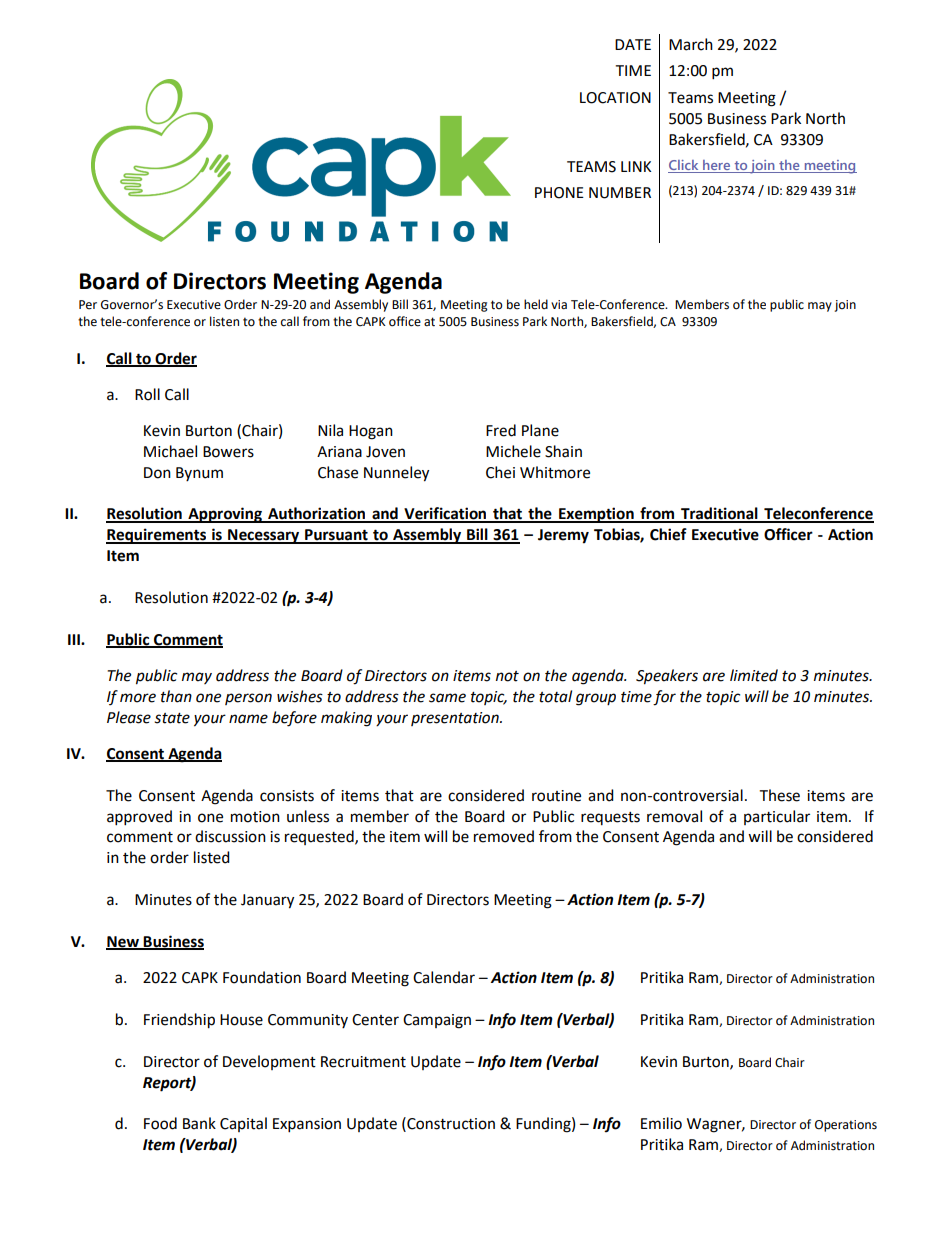 This image has height=1233, width=952. Describe the element at coordinates (160, 1123) in the image. I see `Food` at that location.
